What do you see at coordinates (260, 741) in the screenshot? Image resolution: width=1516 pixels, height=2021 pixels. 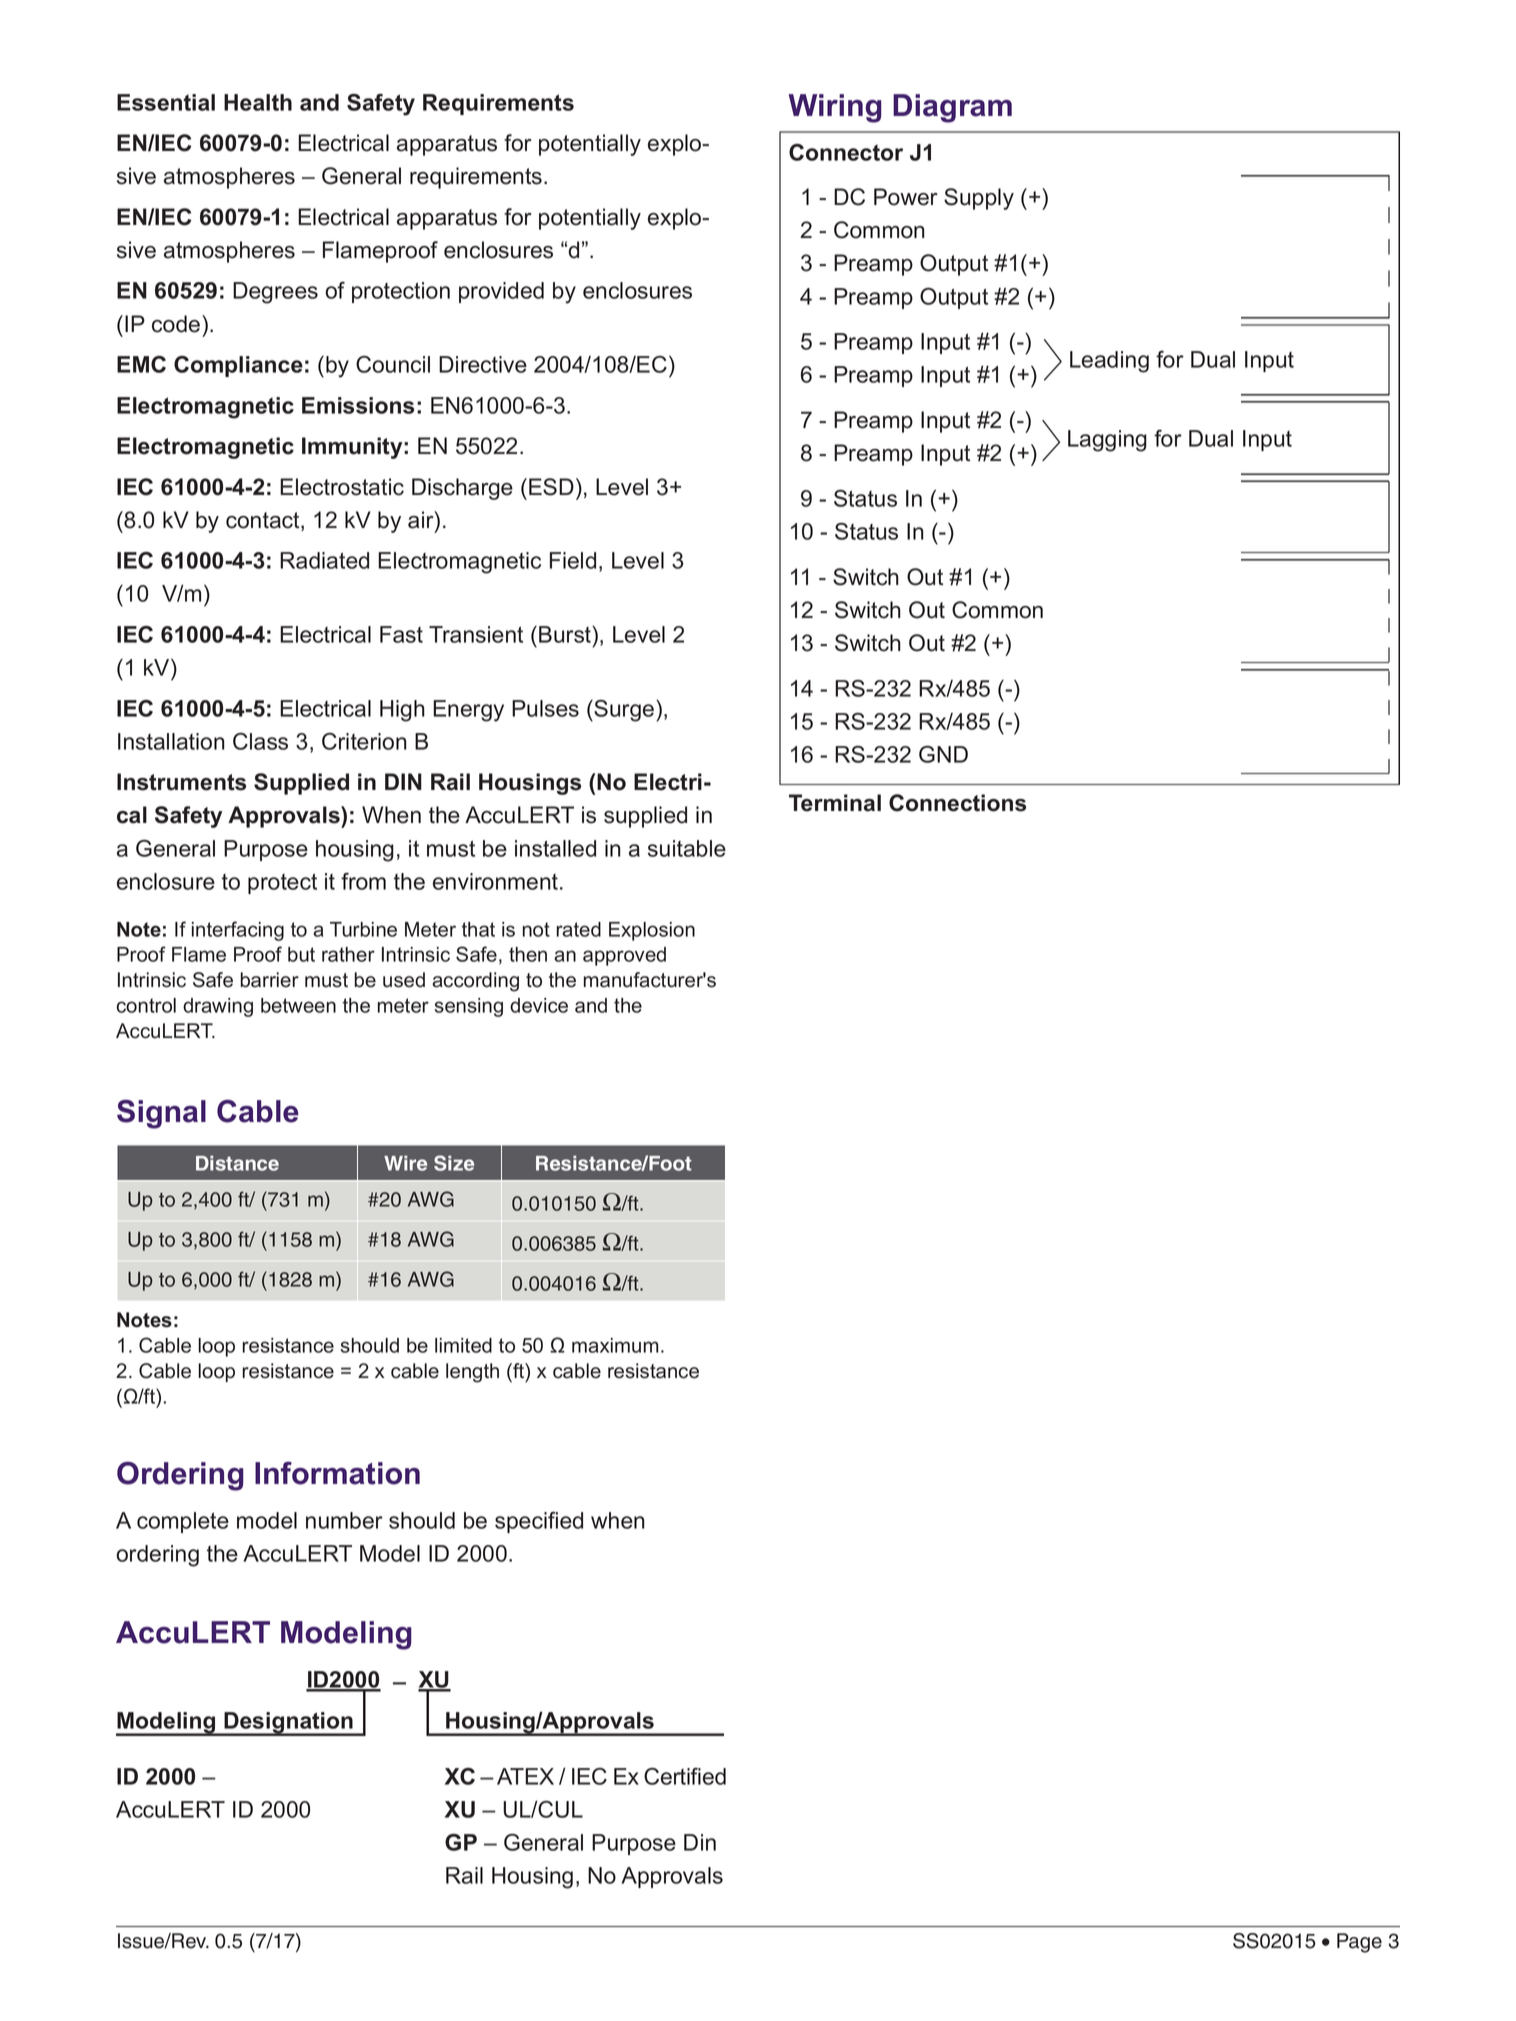 I see `Class` at bounding box center [260, 741].
